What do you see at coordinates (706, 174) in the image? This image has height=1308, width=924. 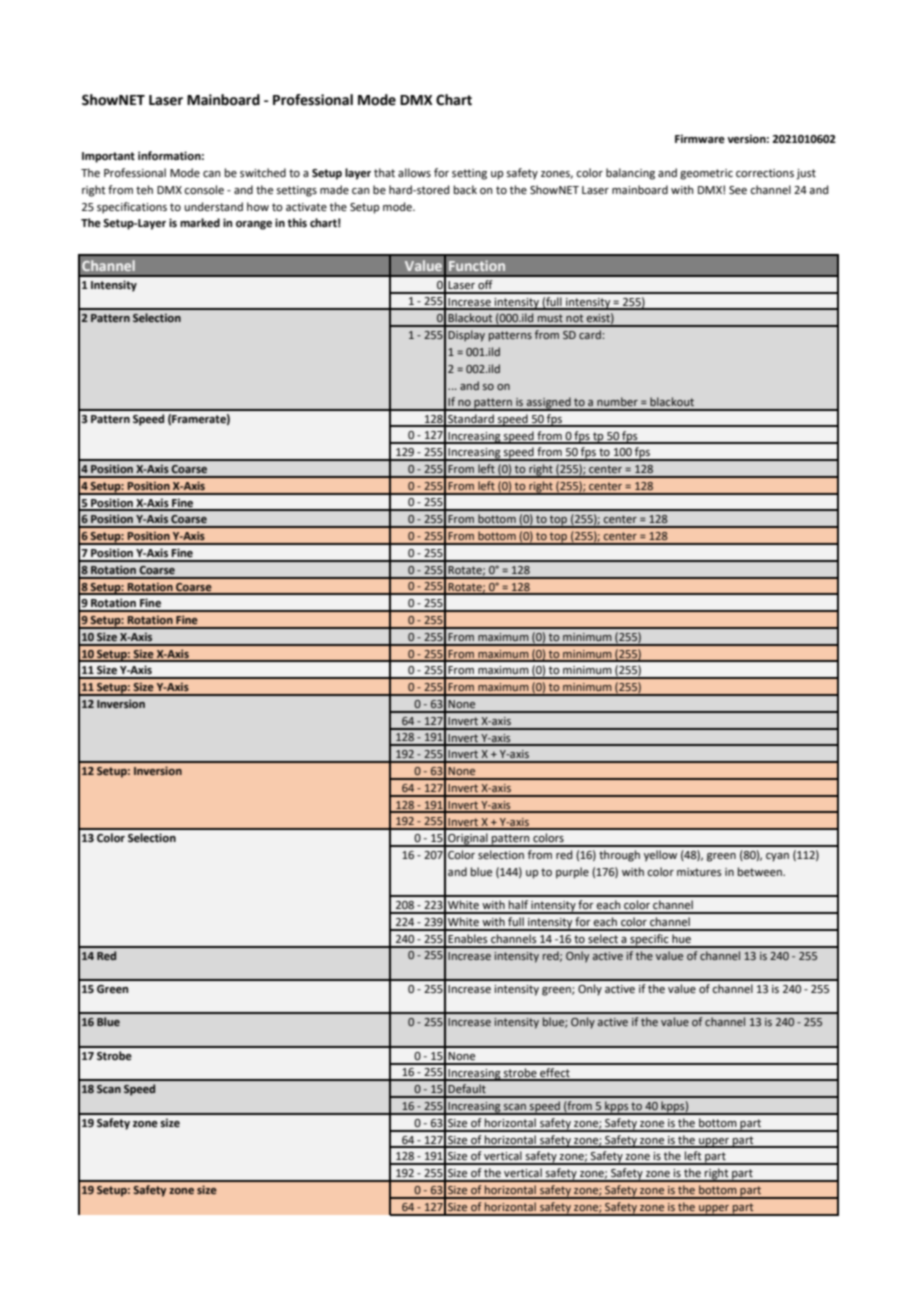 I see `geometric` at bounding box center [706, 174].
